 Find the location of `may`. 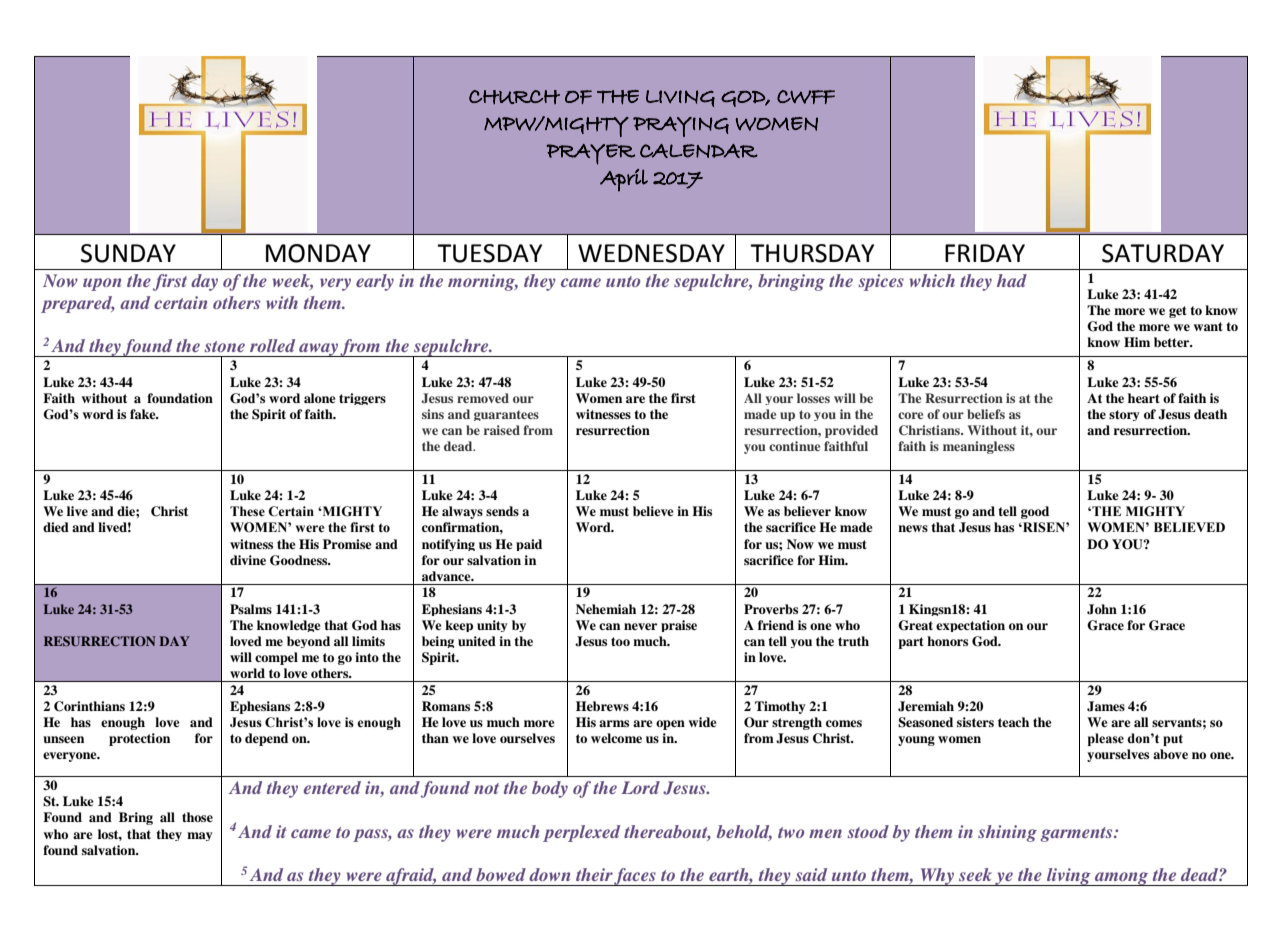

may is located at coordinates (200, 836).
